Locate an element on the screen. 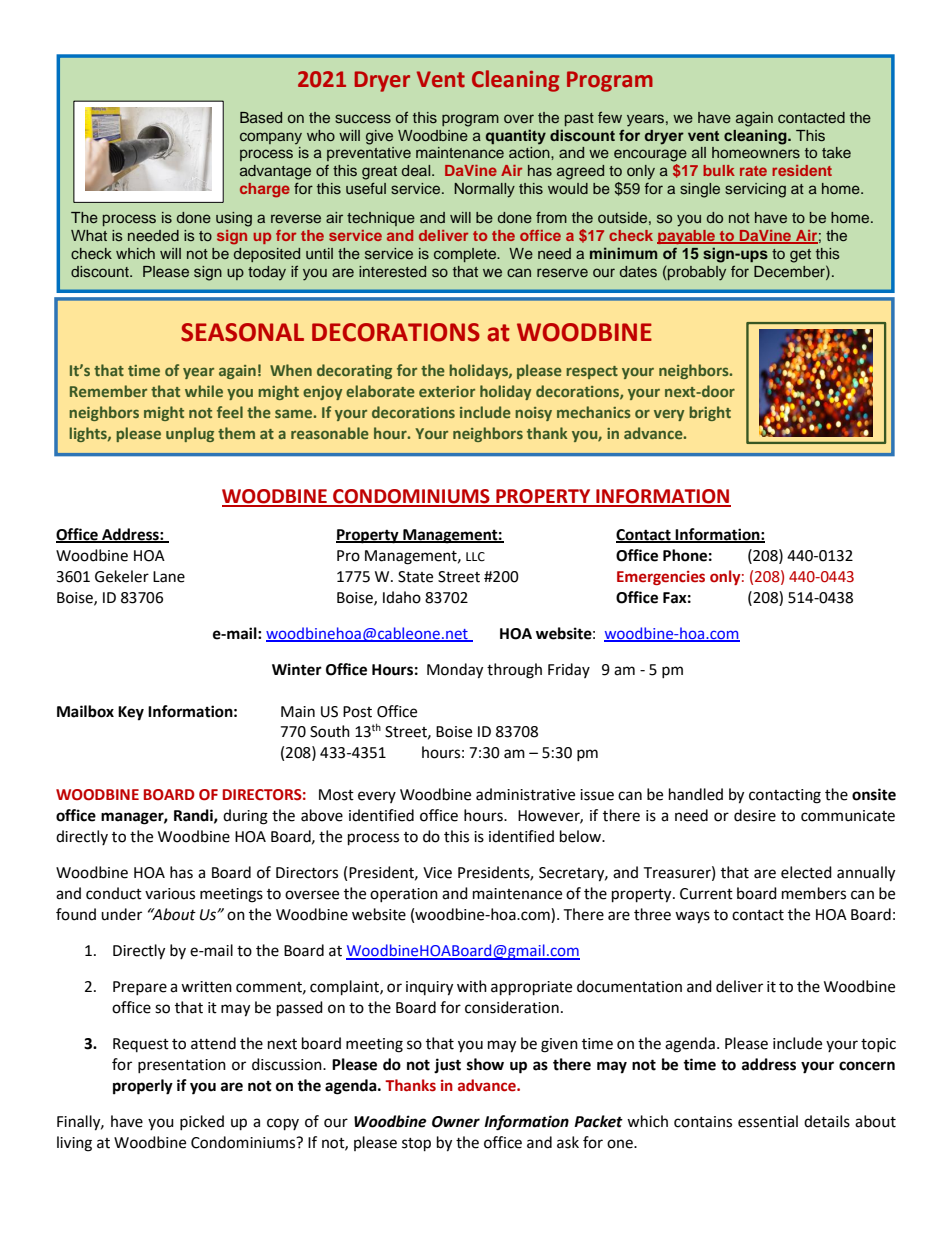 Image resolution: width=952 pixels, height=1233 pixels. bright is located at coordinates (710, 413).
